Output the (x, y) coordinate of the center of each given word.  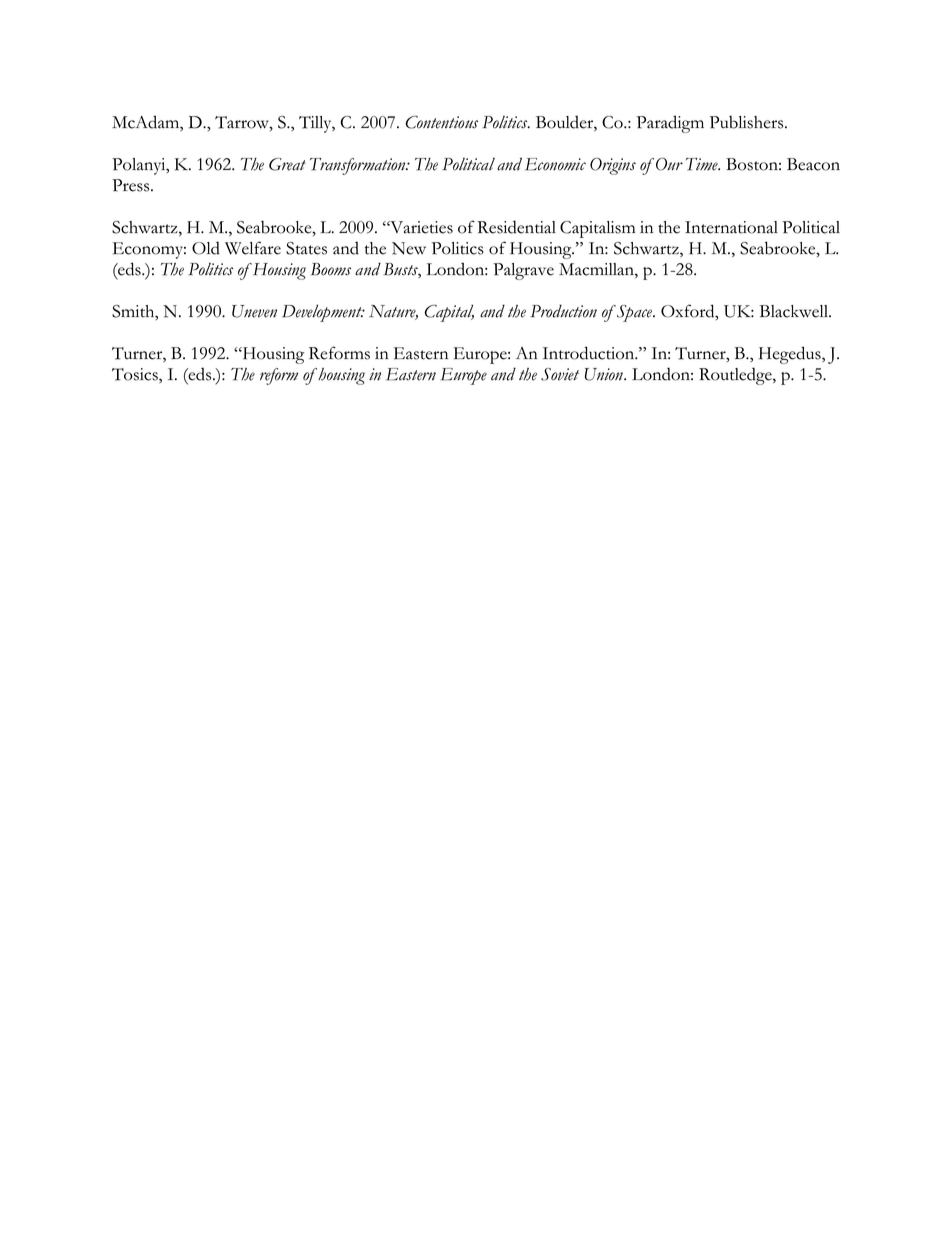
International (731, 227)
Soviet (560, 374)
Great (287, 164)
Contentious (442, 122)
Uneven (254, 311)
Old (206, 248)
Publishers (748, 122)
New (409, 248)
